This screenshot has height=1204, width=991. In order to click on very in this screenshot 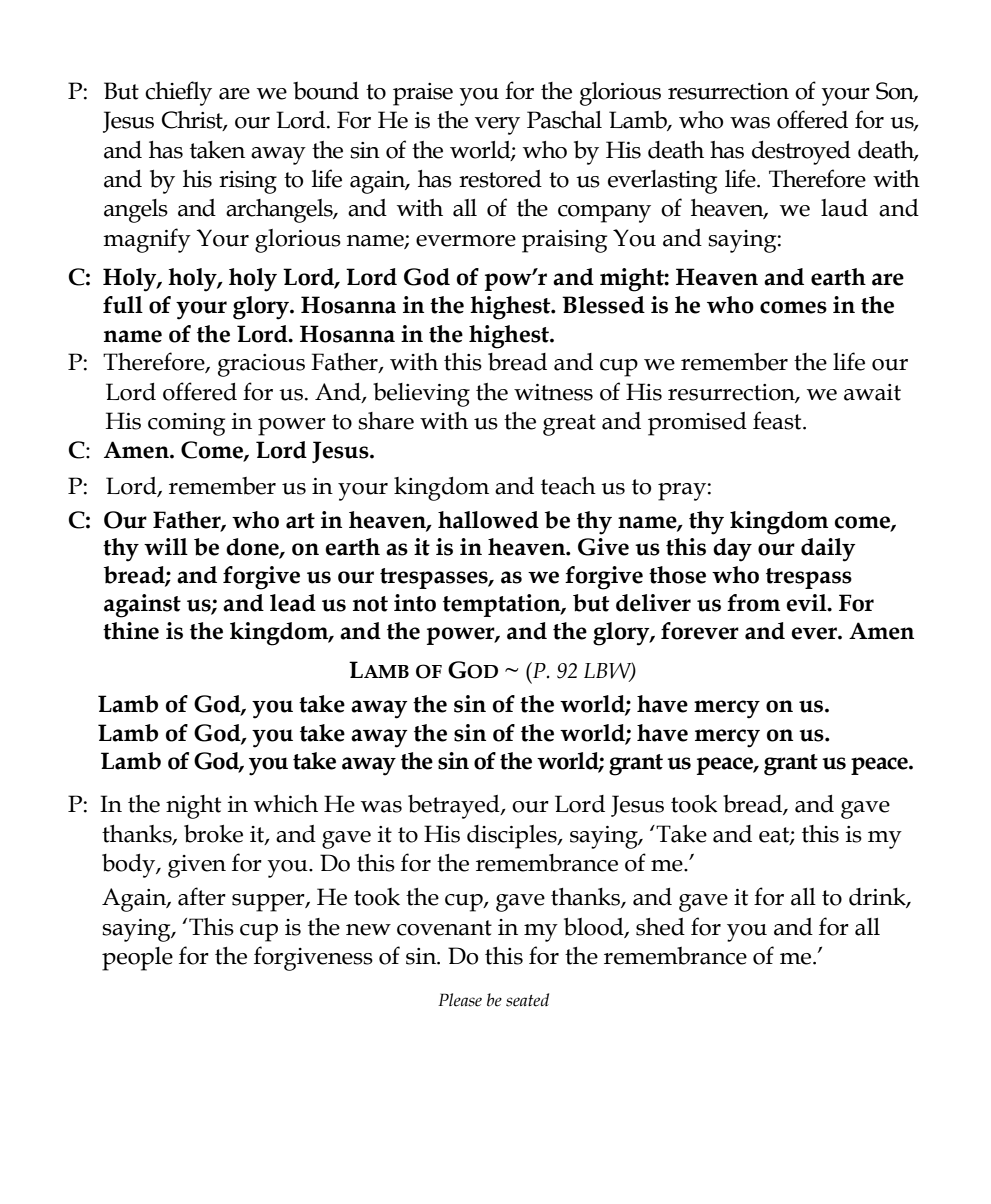, I will do `click(497, 126)`.
